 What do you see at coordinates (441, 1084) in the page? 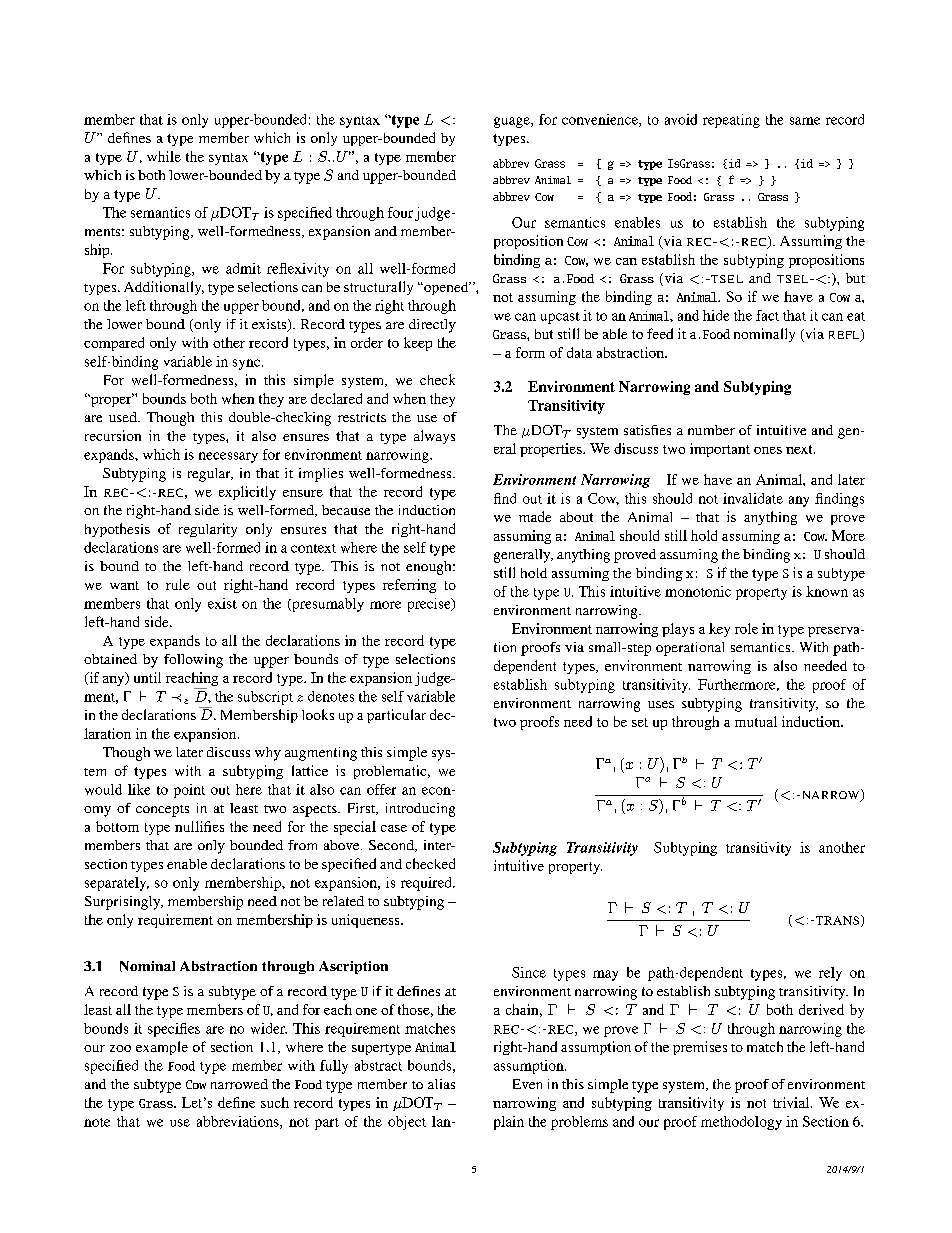
I see `alias` at bounding box center [441, 1084].
